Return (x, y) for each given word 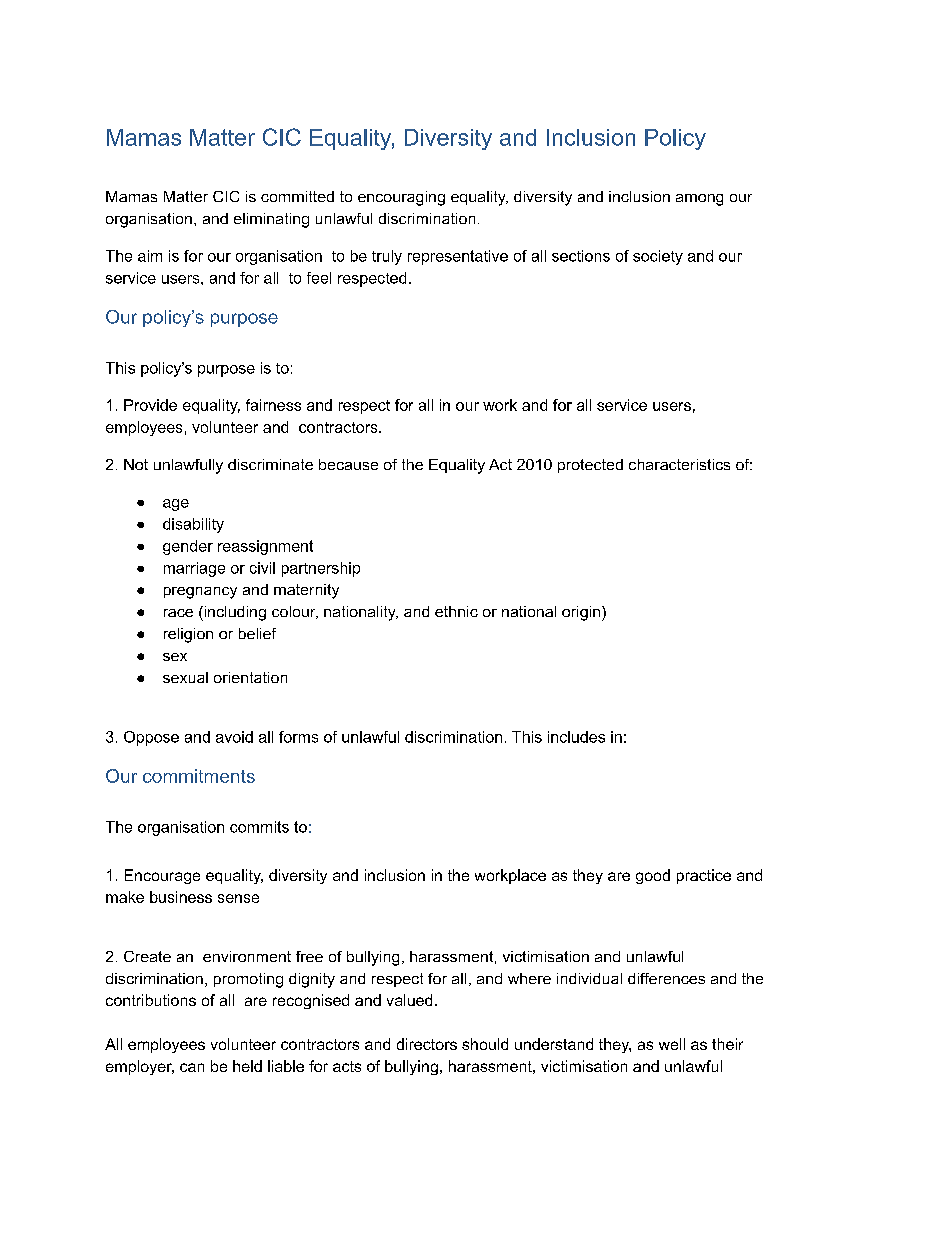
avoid (234, 737)
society (658, 257)
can (192, 1067)
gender (188, 547)
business (181, 897)
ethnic (456, 611)
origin (581, 613)
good (653, 876)
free (309, 956)
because (348, 464)
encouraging (401, 198)
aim (150, 256)
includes (576, 737)
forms (298, 737)
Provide (150, 405)
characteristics (679, 464)
